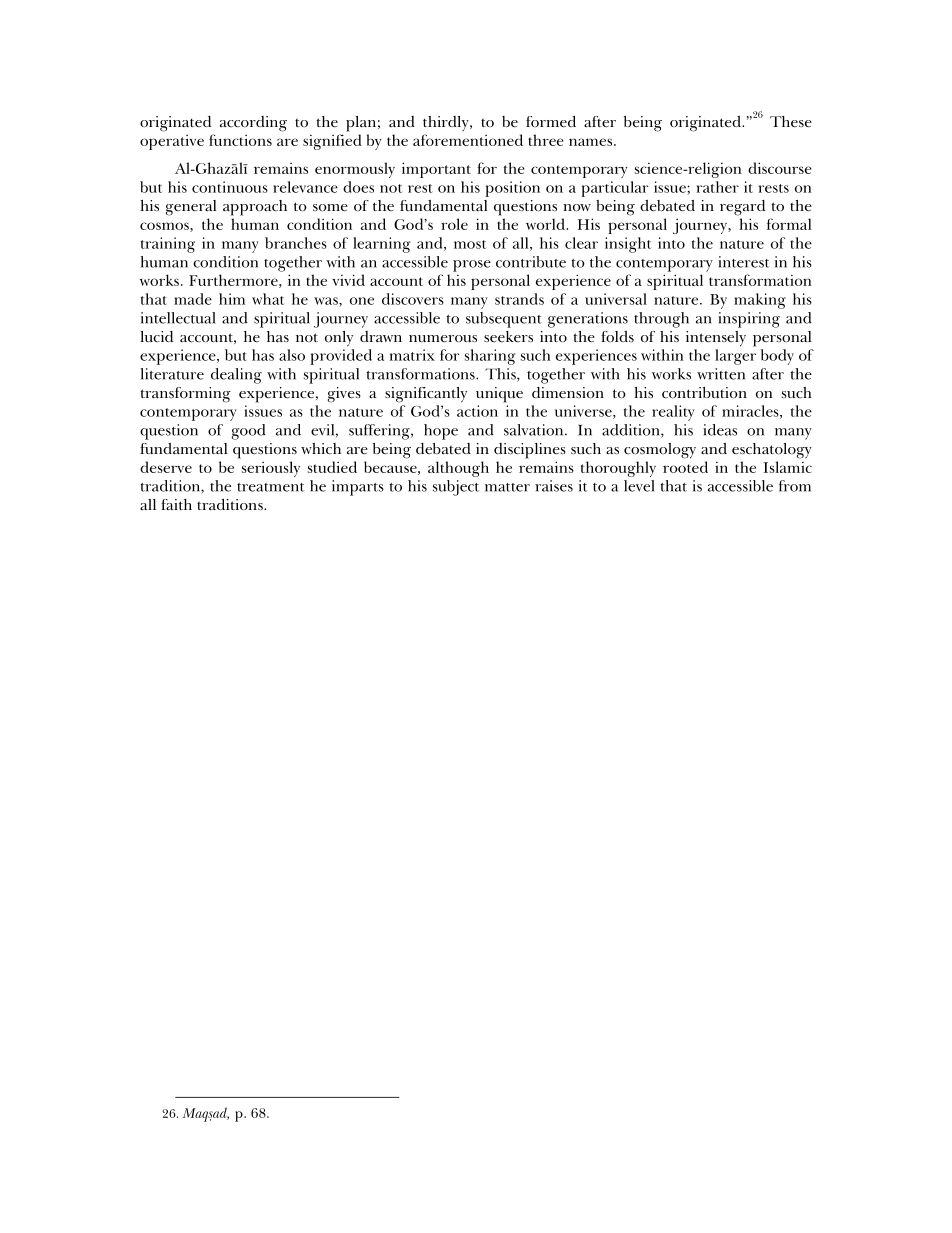  Describe the element at coordinates (504, 320) in the image. I see `subsequent` at that location.
